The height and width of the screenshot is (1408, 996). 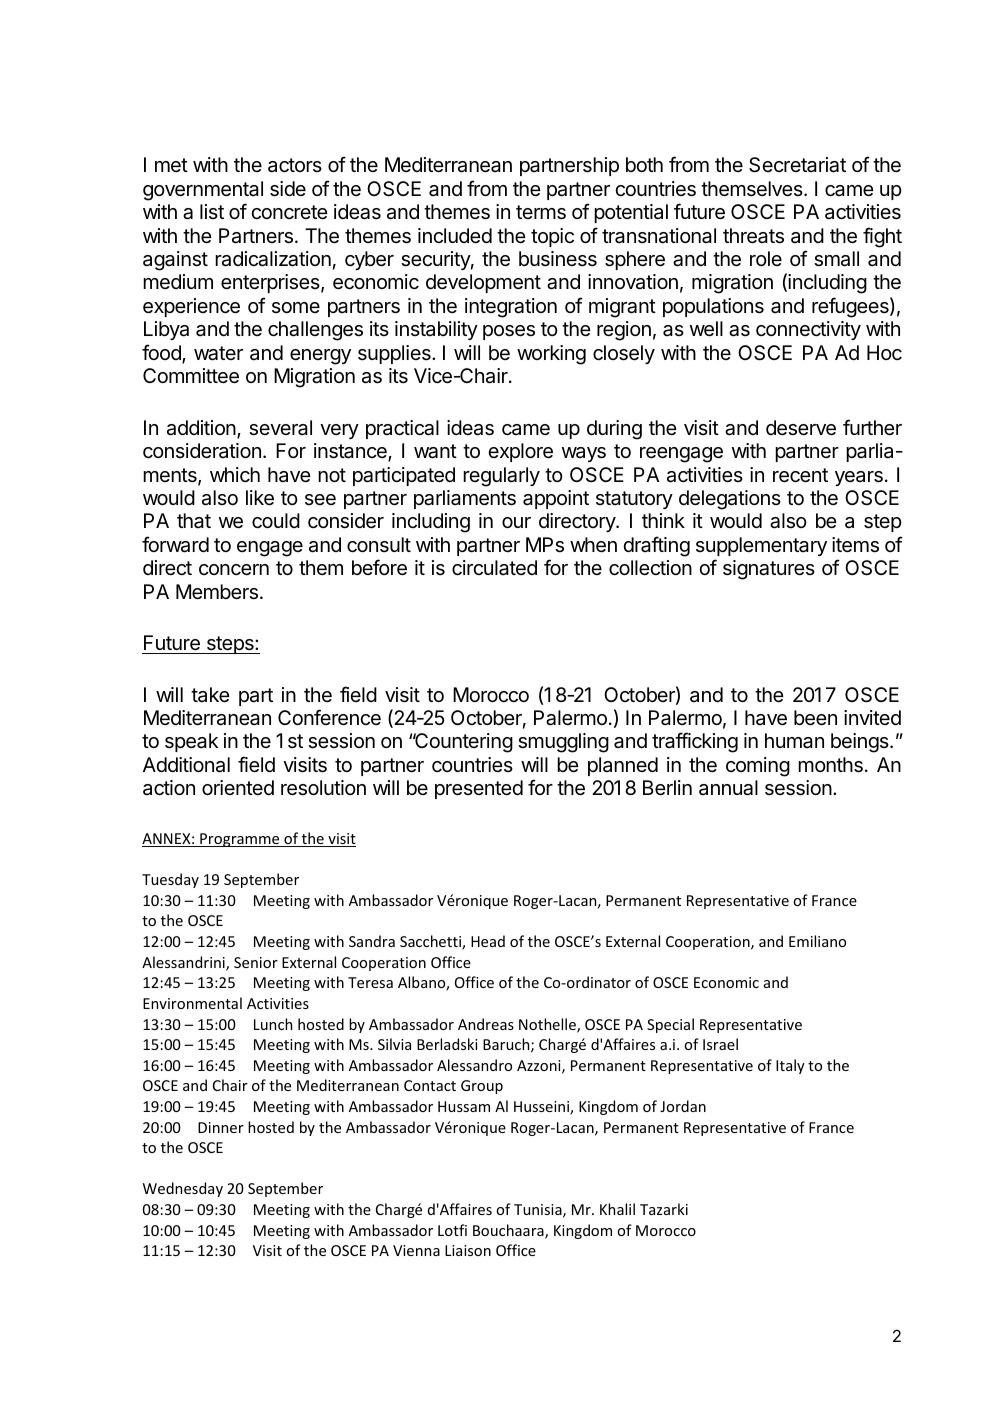 What do you see at coordinates (563, 743) in the screenshot?
I see `smuggling` at bounding box center [563, 743].
